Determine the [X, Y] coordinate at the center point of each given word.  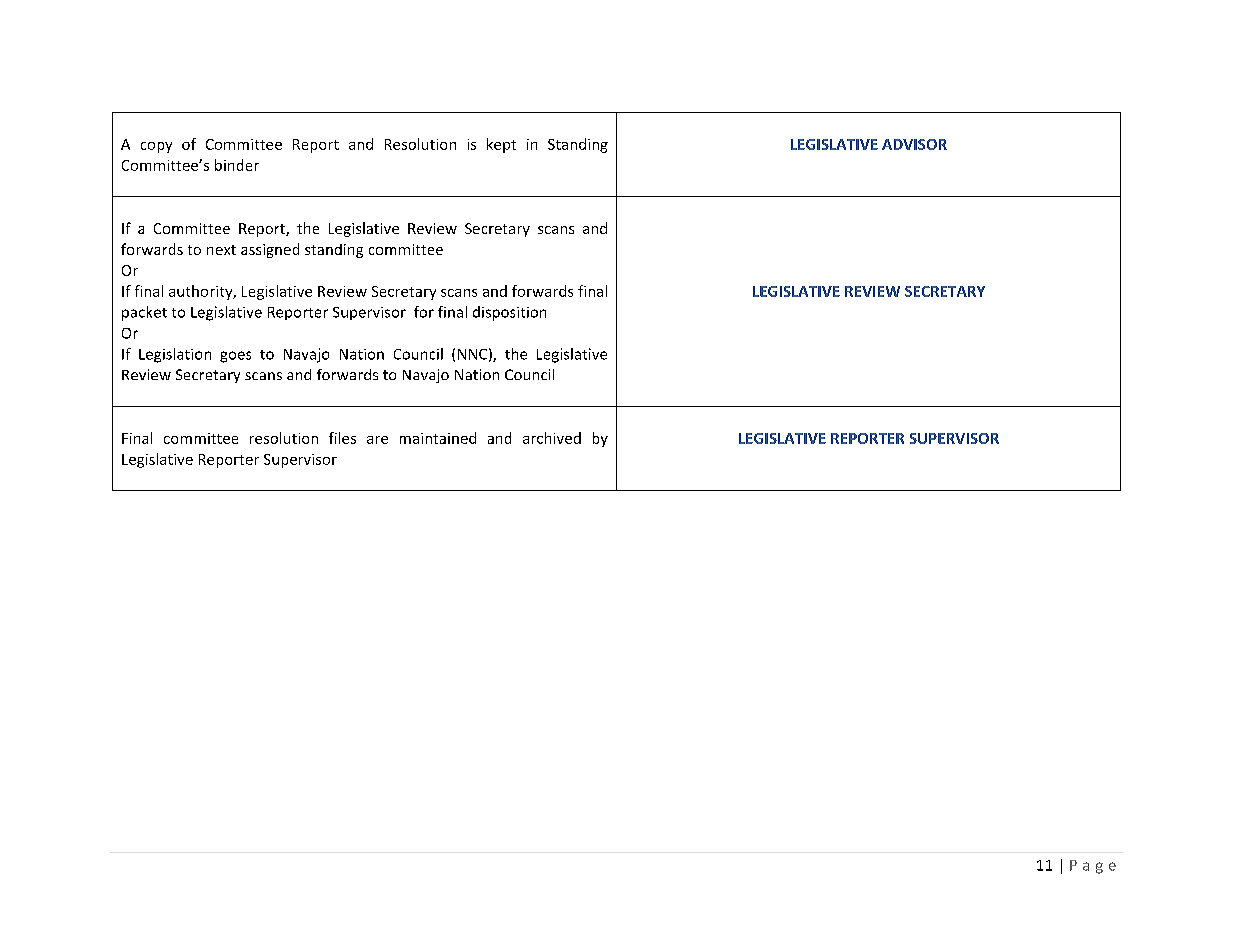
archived [552, 438]
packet [144, 313]
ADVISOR [914, 144]
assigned [270, 250]
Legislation [175, 355]
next [221, 250]
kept [501, 145]
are [377, 440]
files [342, 438]
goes [235, 357]
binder [237, 165]
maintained [438, 438]
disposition [509, 313]
